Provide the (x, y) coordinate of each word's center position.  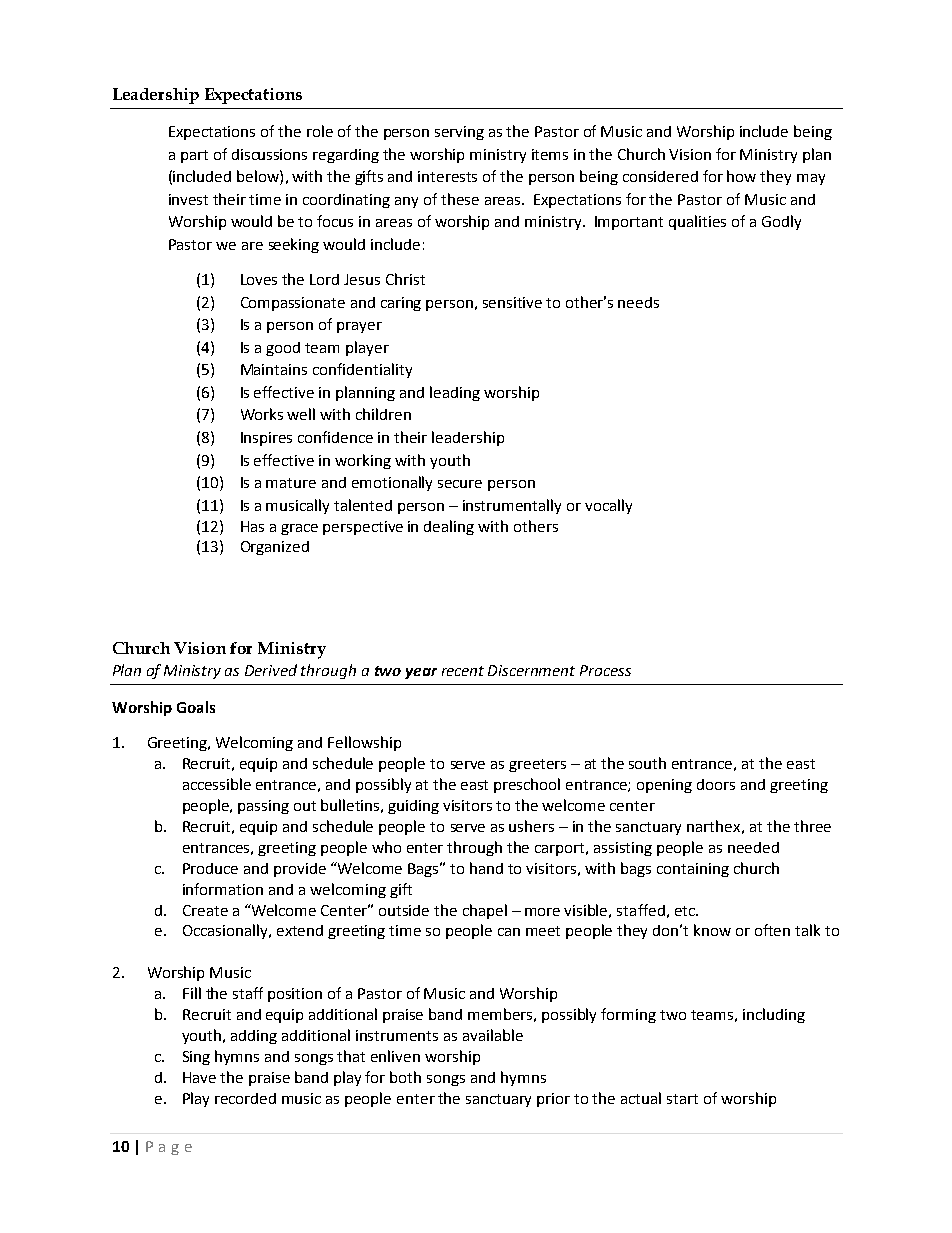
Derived (271, 670)
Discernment (531, 670)
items (550, 154)
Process (605, 670)
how (741, 176)
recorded (245, 1098)
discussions (269, 154)
